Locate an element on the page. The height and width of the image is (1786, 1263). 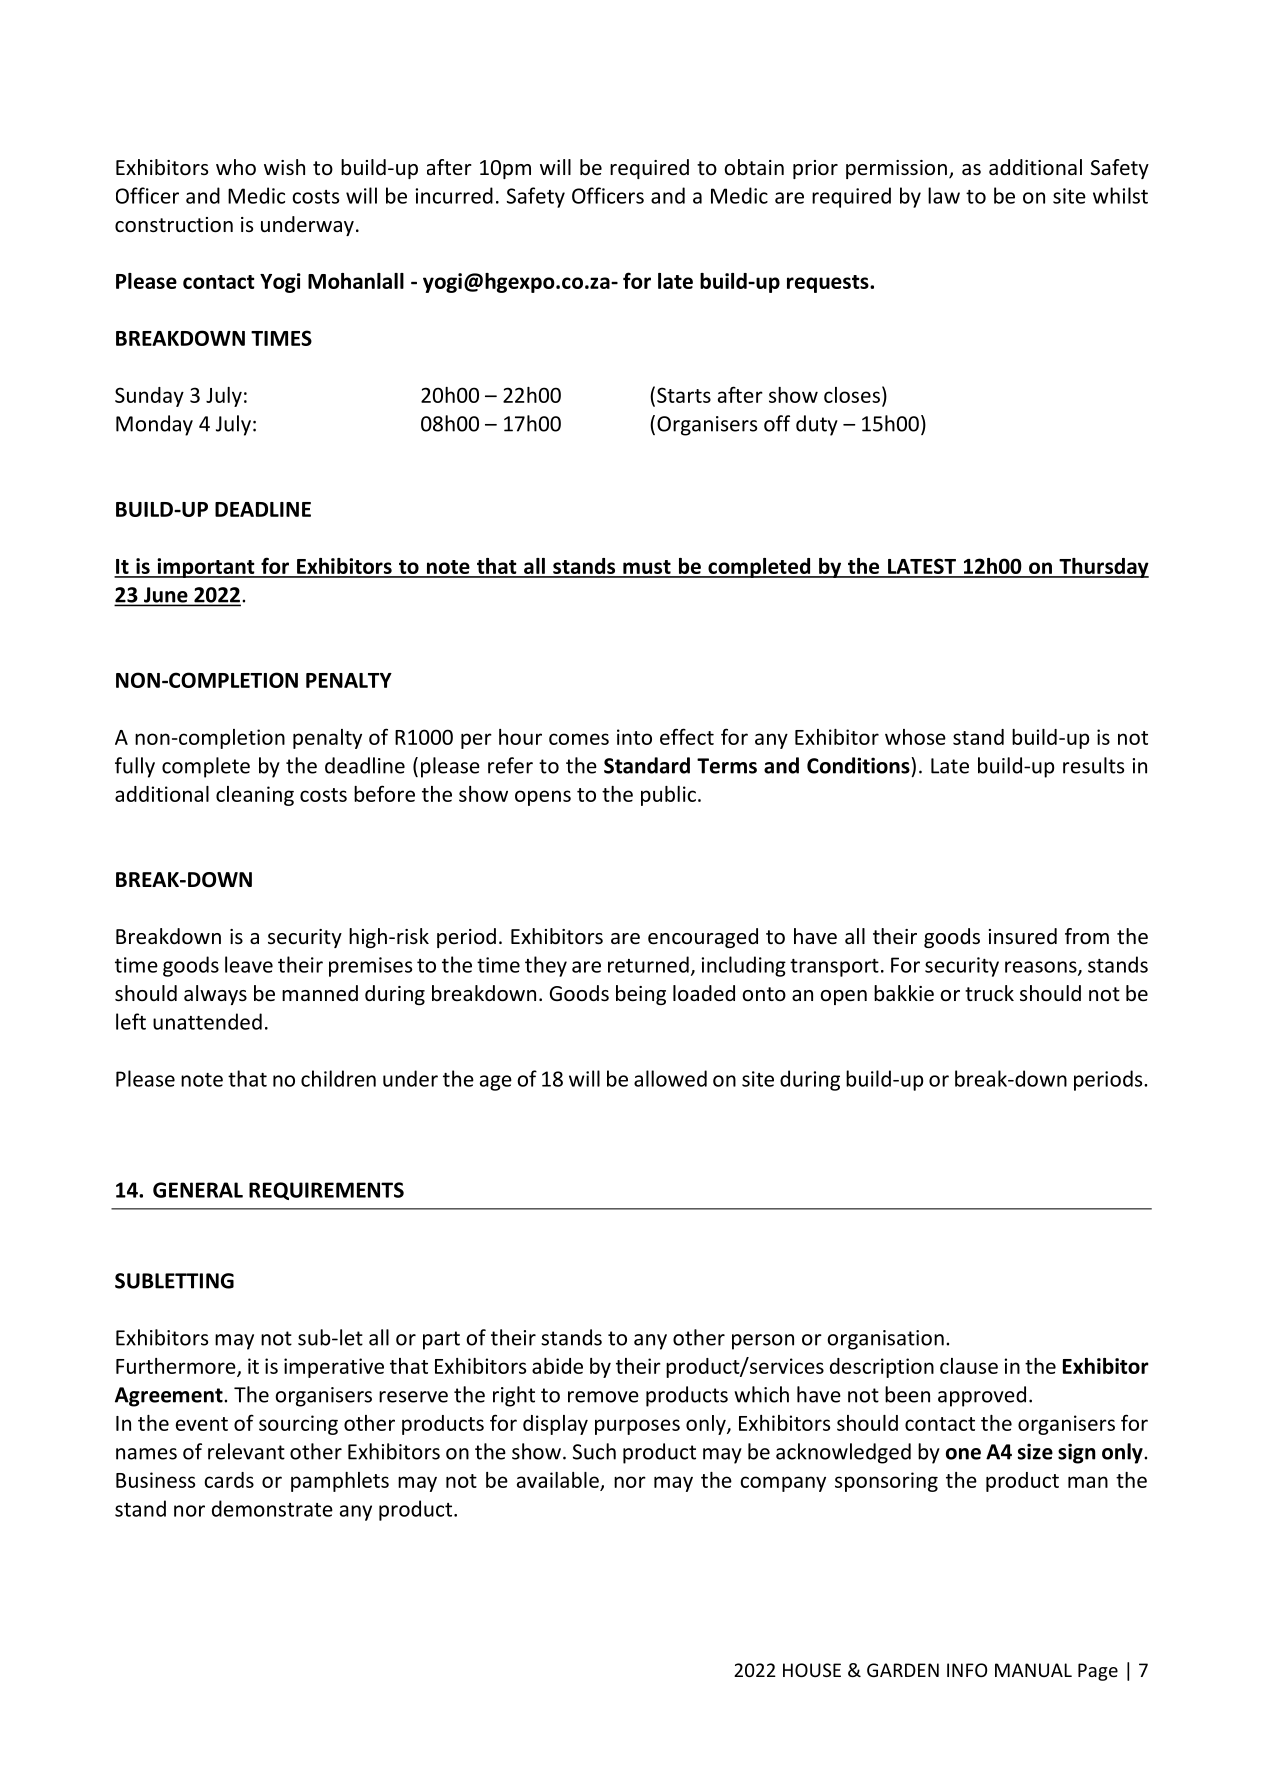
leave is located at coordinates (249, 964).
